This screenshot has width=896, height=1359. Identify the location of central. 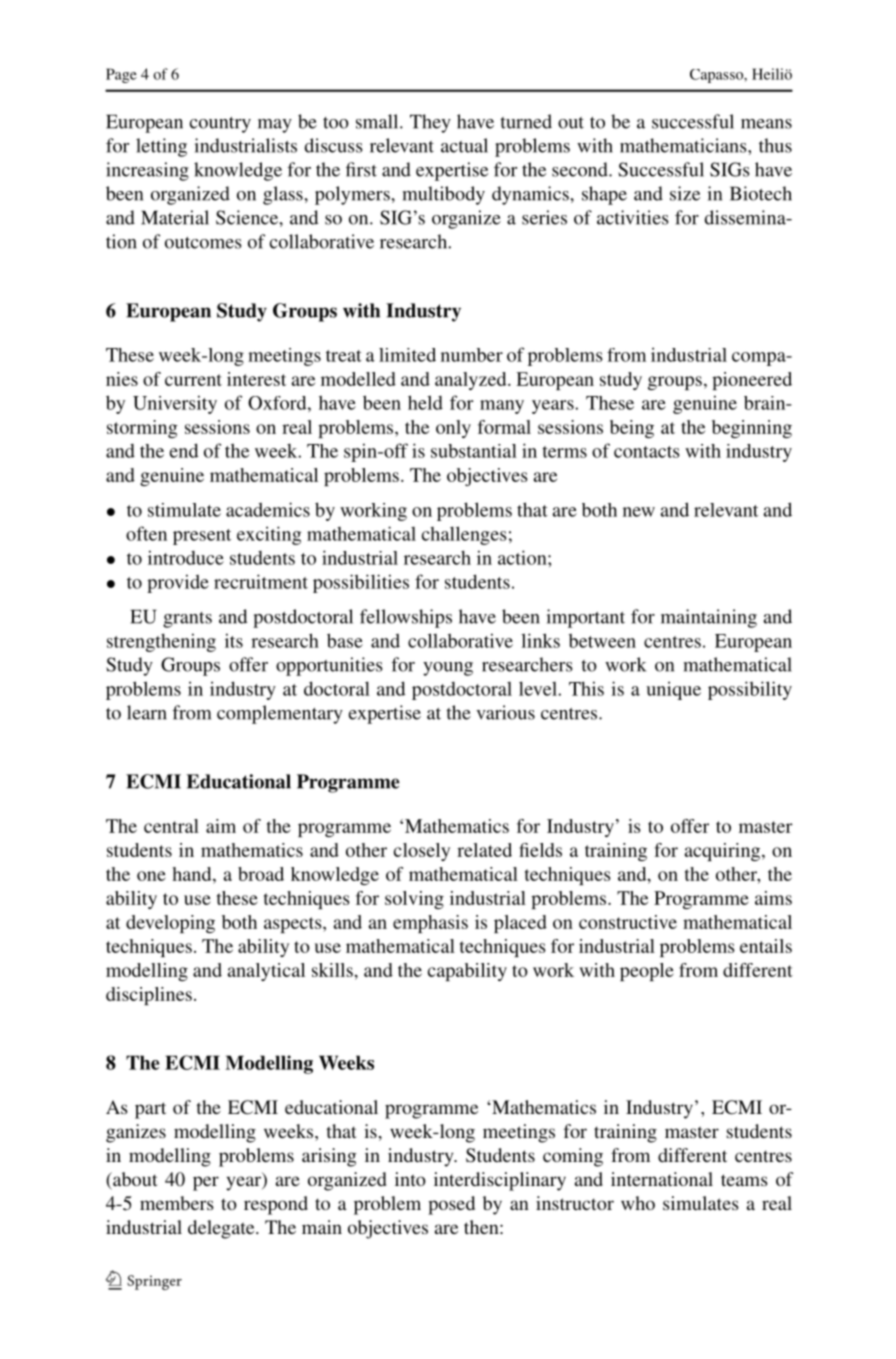
(171, 826).
